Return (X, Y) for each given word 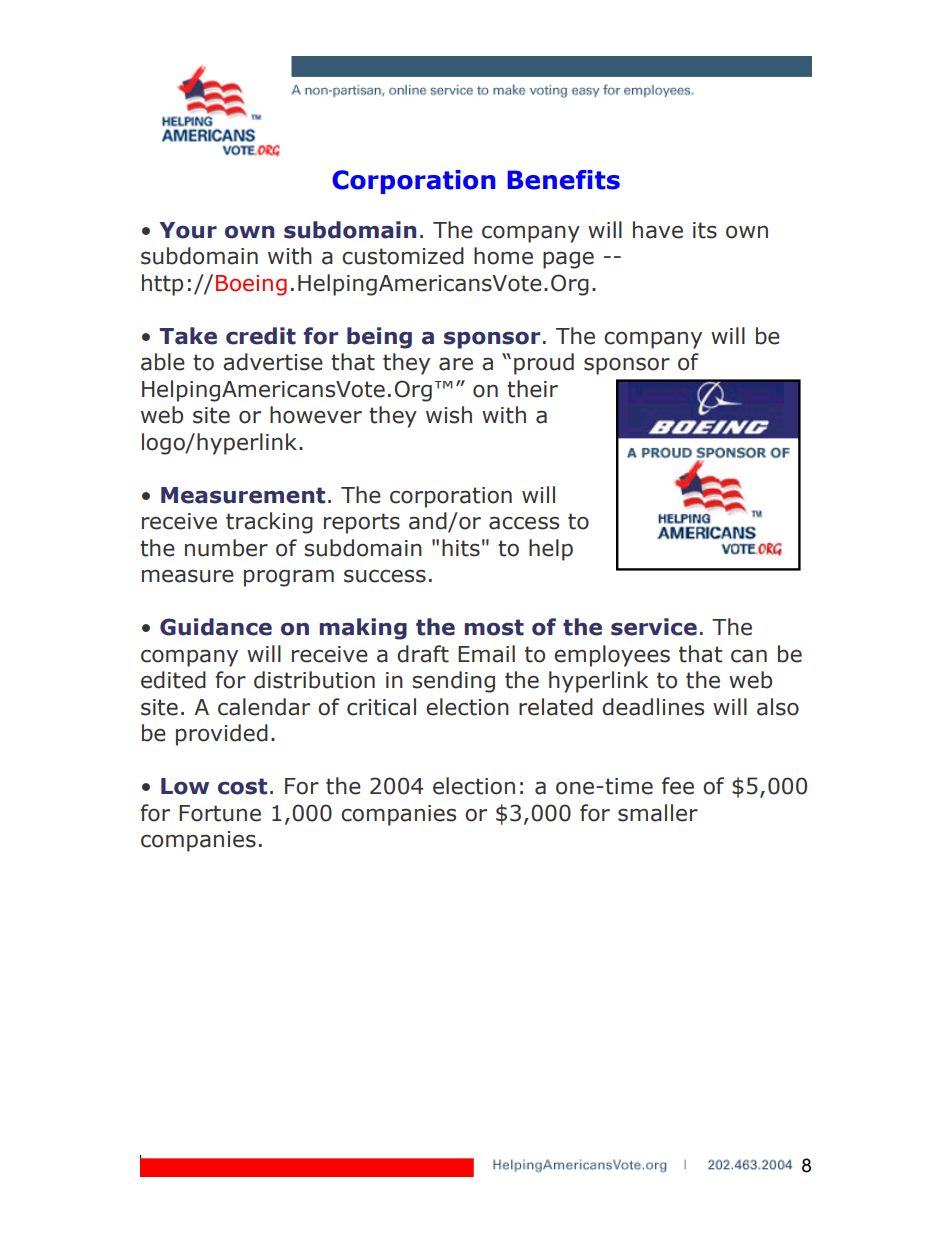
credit (261, 336)
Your (188, 230)
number (226, 548)
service (654, 627)
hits (461, 548)
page (568, 260)
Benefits (564, 180)
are (456, 364)
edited (173, 680)
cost (242, 786)
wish (449, 415)
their (532, 389)
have (658, 230)
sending (453, 682)
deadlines (653, 707)
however (316, 415)
